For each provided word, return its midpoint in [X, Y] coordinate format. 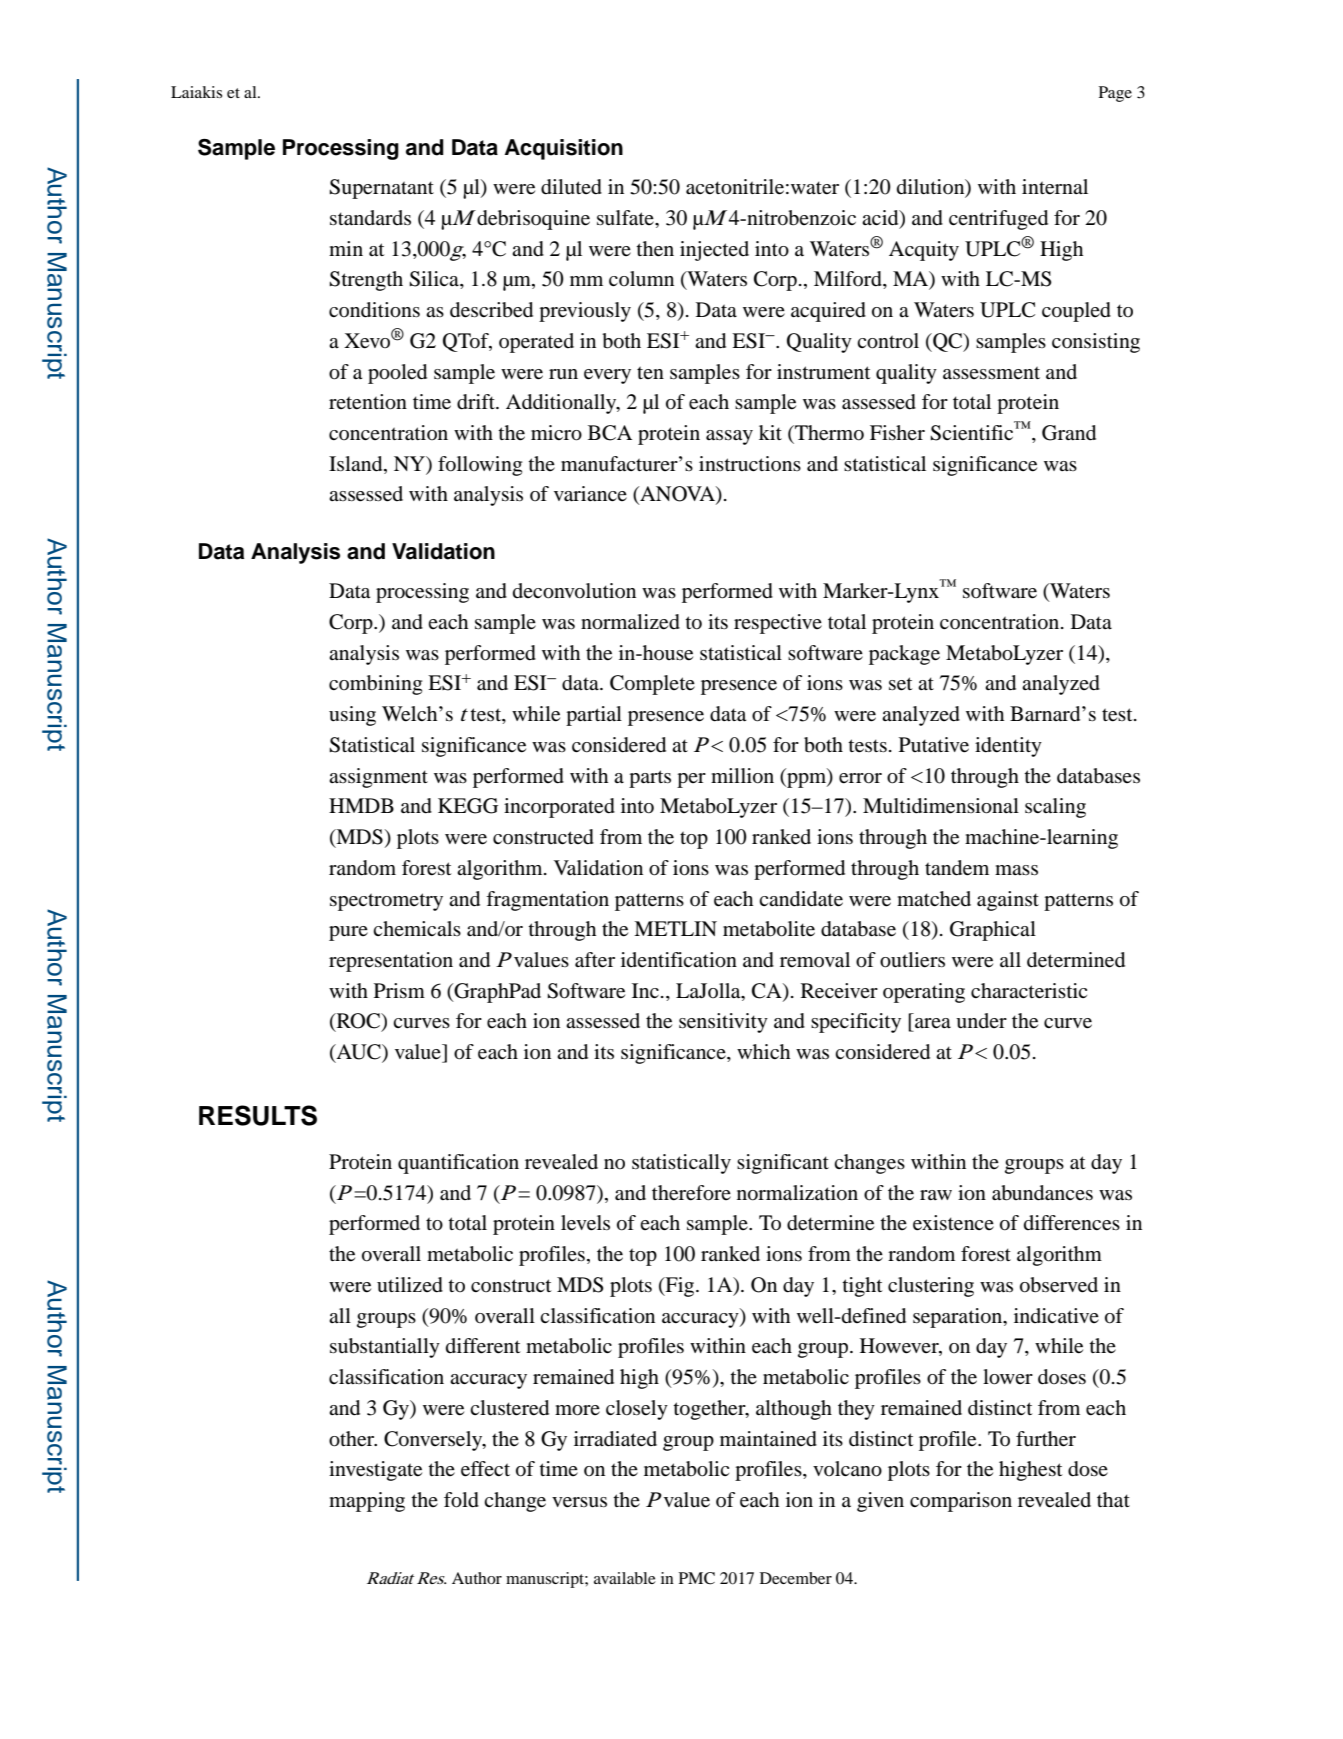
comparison [961, 1502]
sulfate [626, 218]
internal [1055, 187]
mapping [367, 1502]
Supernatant [381, 189]
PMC [697, 1578]
